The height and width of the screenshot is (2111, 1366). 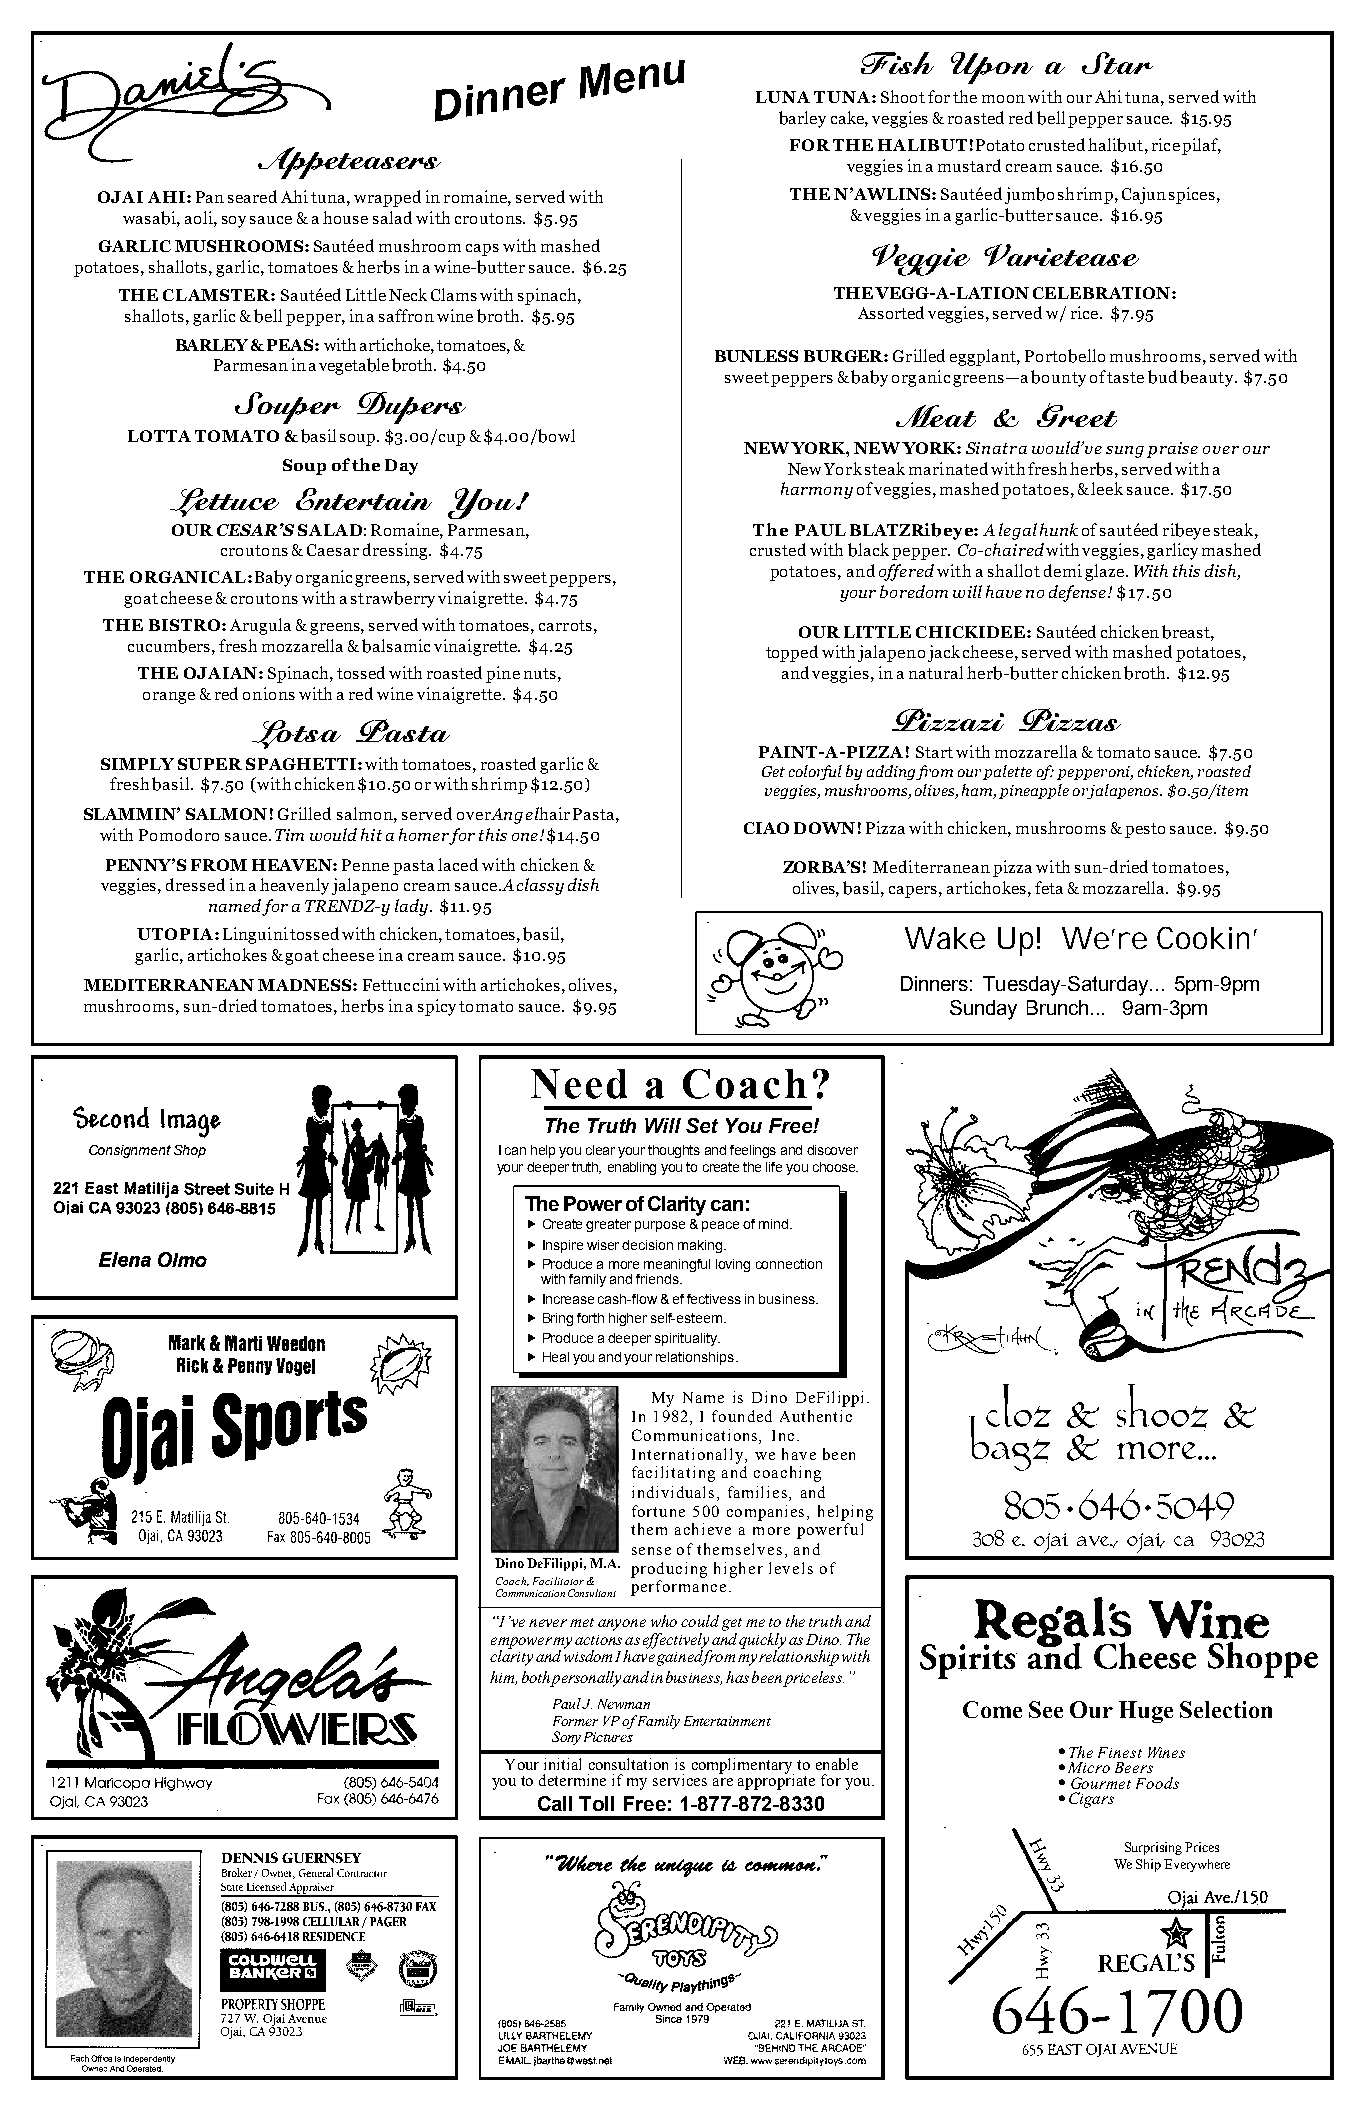 I want to click on seared, so click(x=252, y=196).
